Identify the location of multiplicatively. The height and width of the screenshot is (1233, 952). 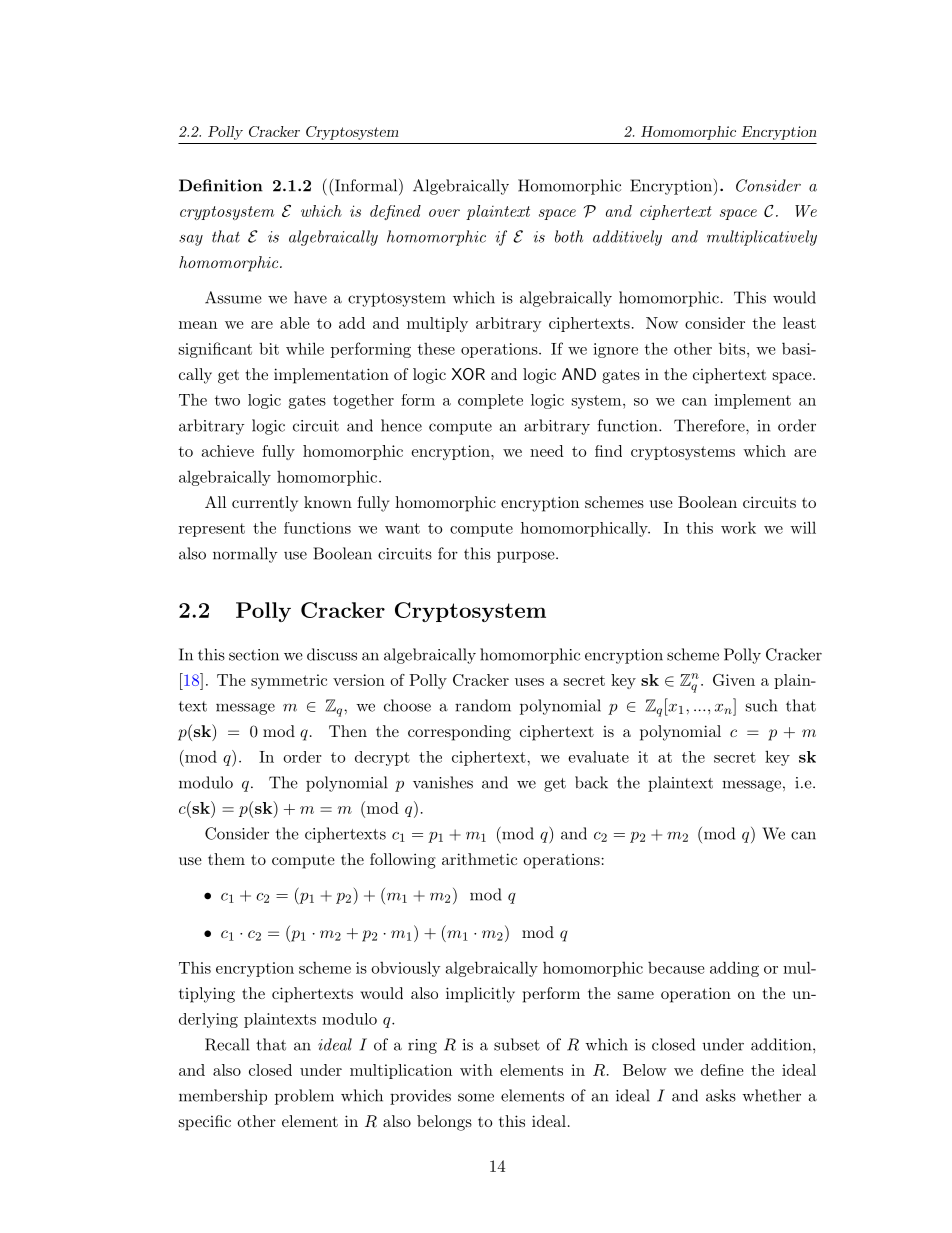
(762, 238).
